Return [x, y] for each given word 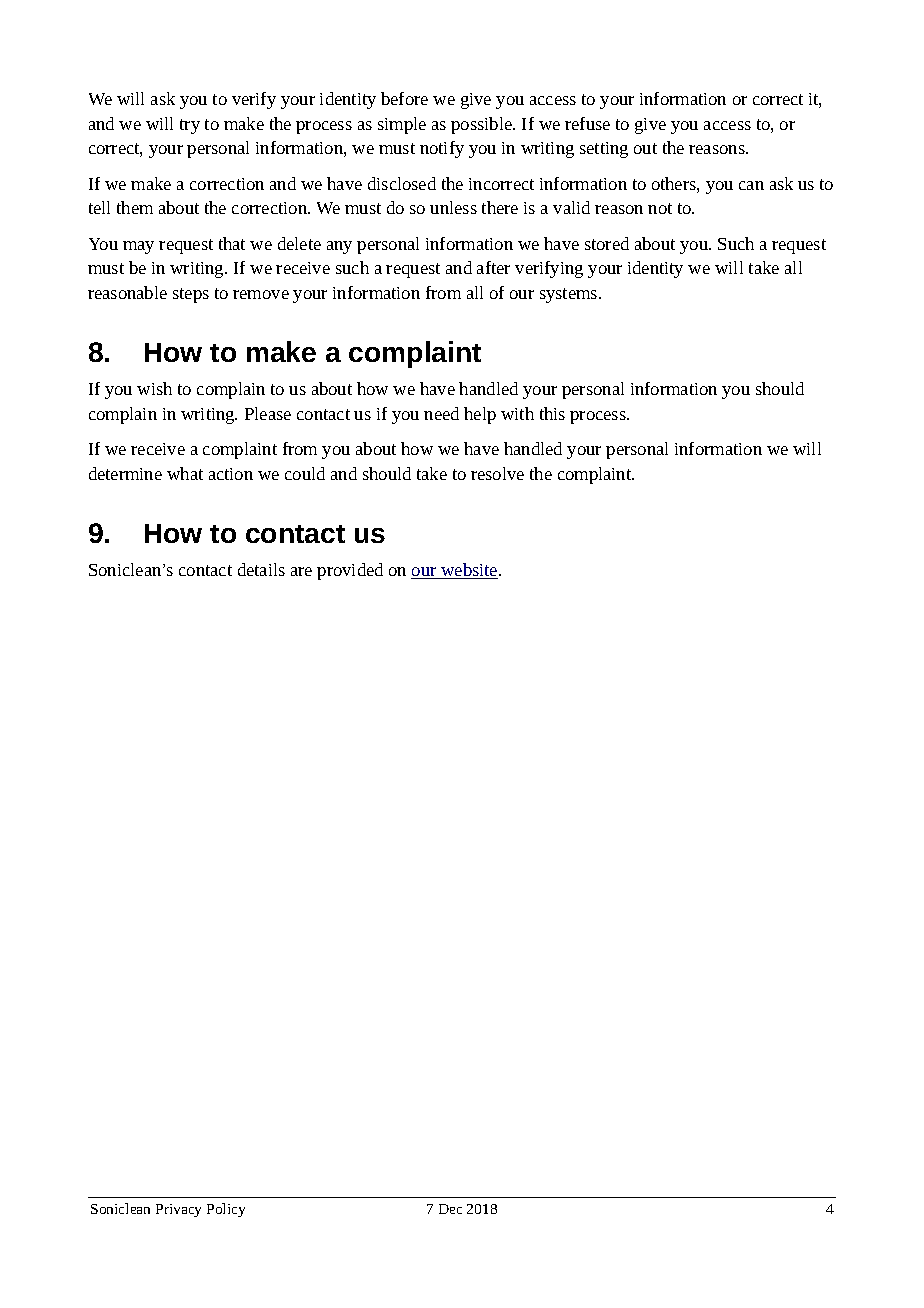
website [469, 571]
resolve [497, 473]
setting [604, 150]
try [190, 126]
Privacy [178, 1210]
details [261, 569]
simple [402, 125]
